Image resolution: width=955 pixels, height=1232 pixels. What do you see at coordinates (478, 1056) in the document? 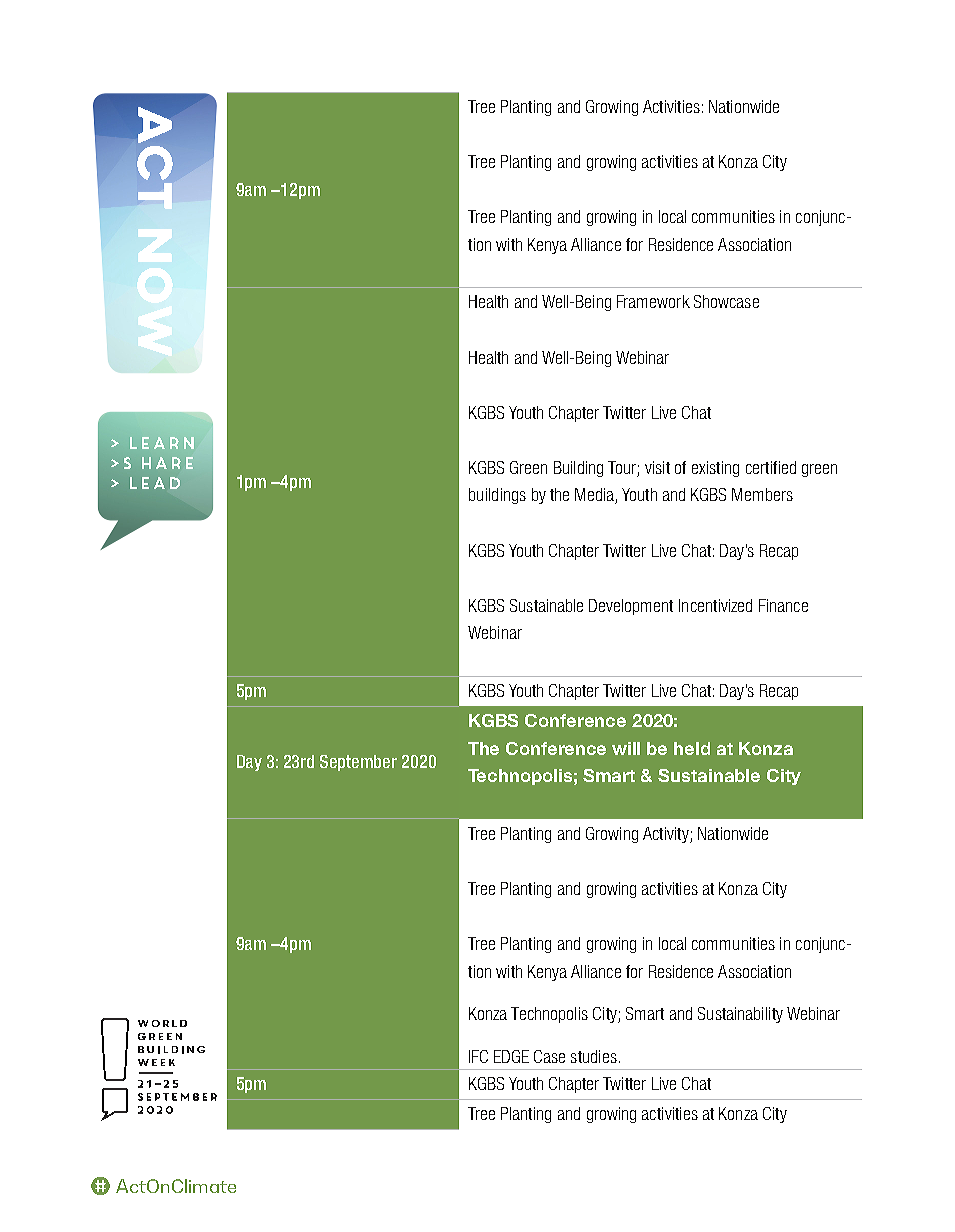
I see `IFC` at bounding box center [478, 1056].
